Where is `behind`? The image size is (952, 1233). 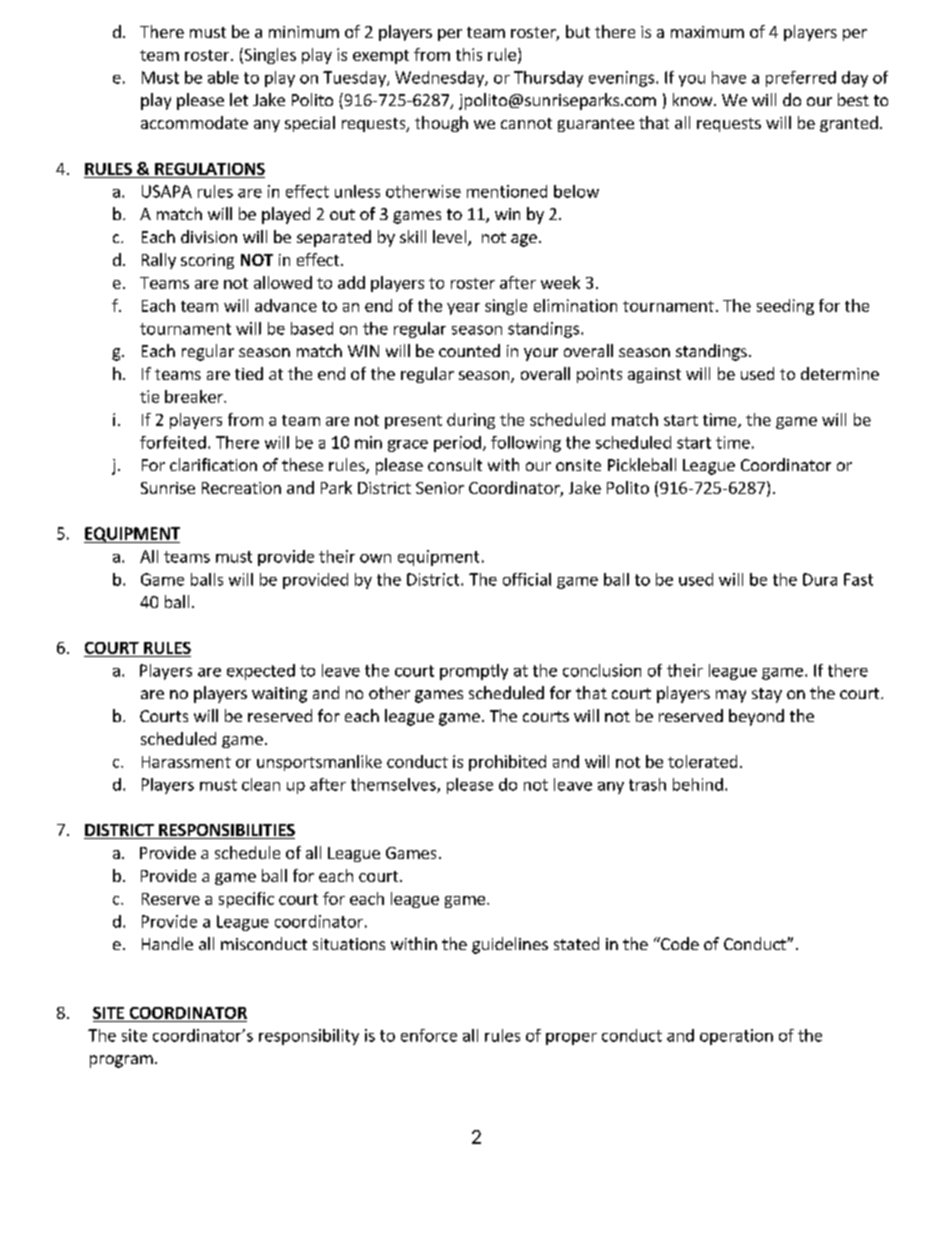
behind is located at coordinates (698, 784).
